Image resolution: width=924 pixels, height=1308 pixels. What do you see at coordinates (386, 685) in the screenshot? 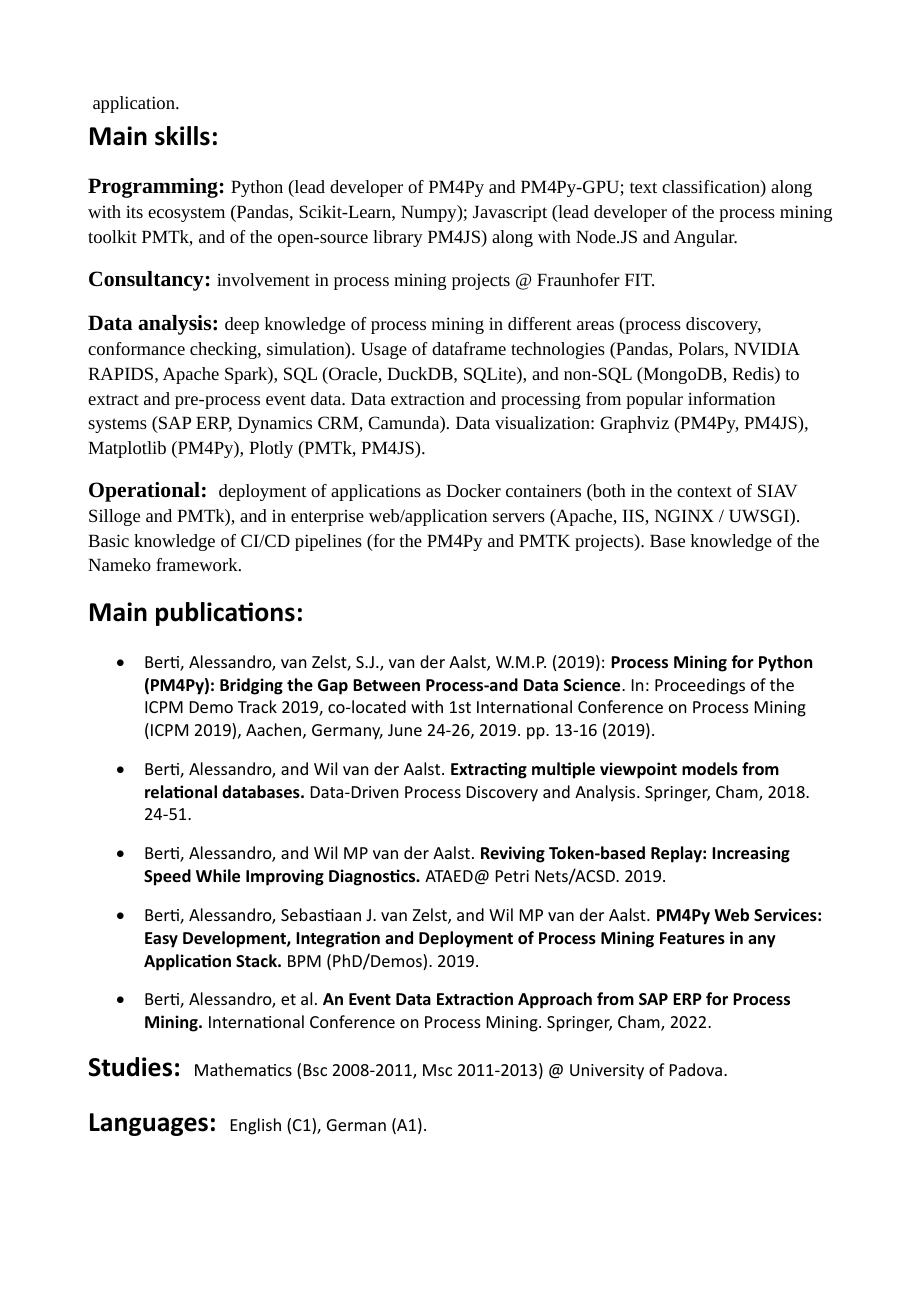
I see `Between` at bounding box center [386, 685].
